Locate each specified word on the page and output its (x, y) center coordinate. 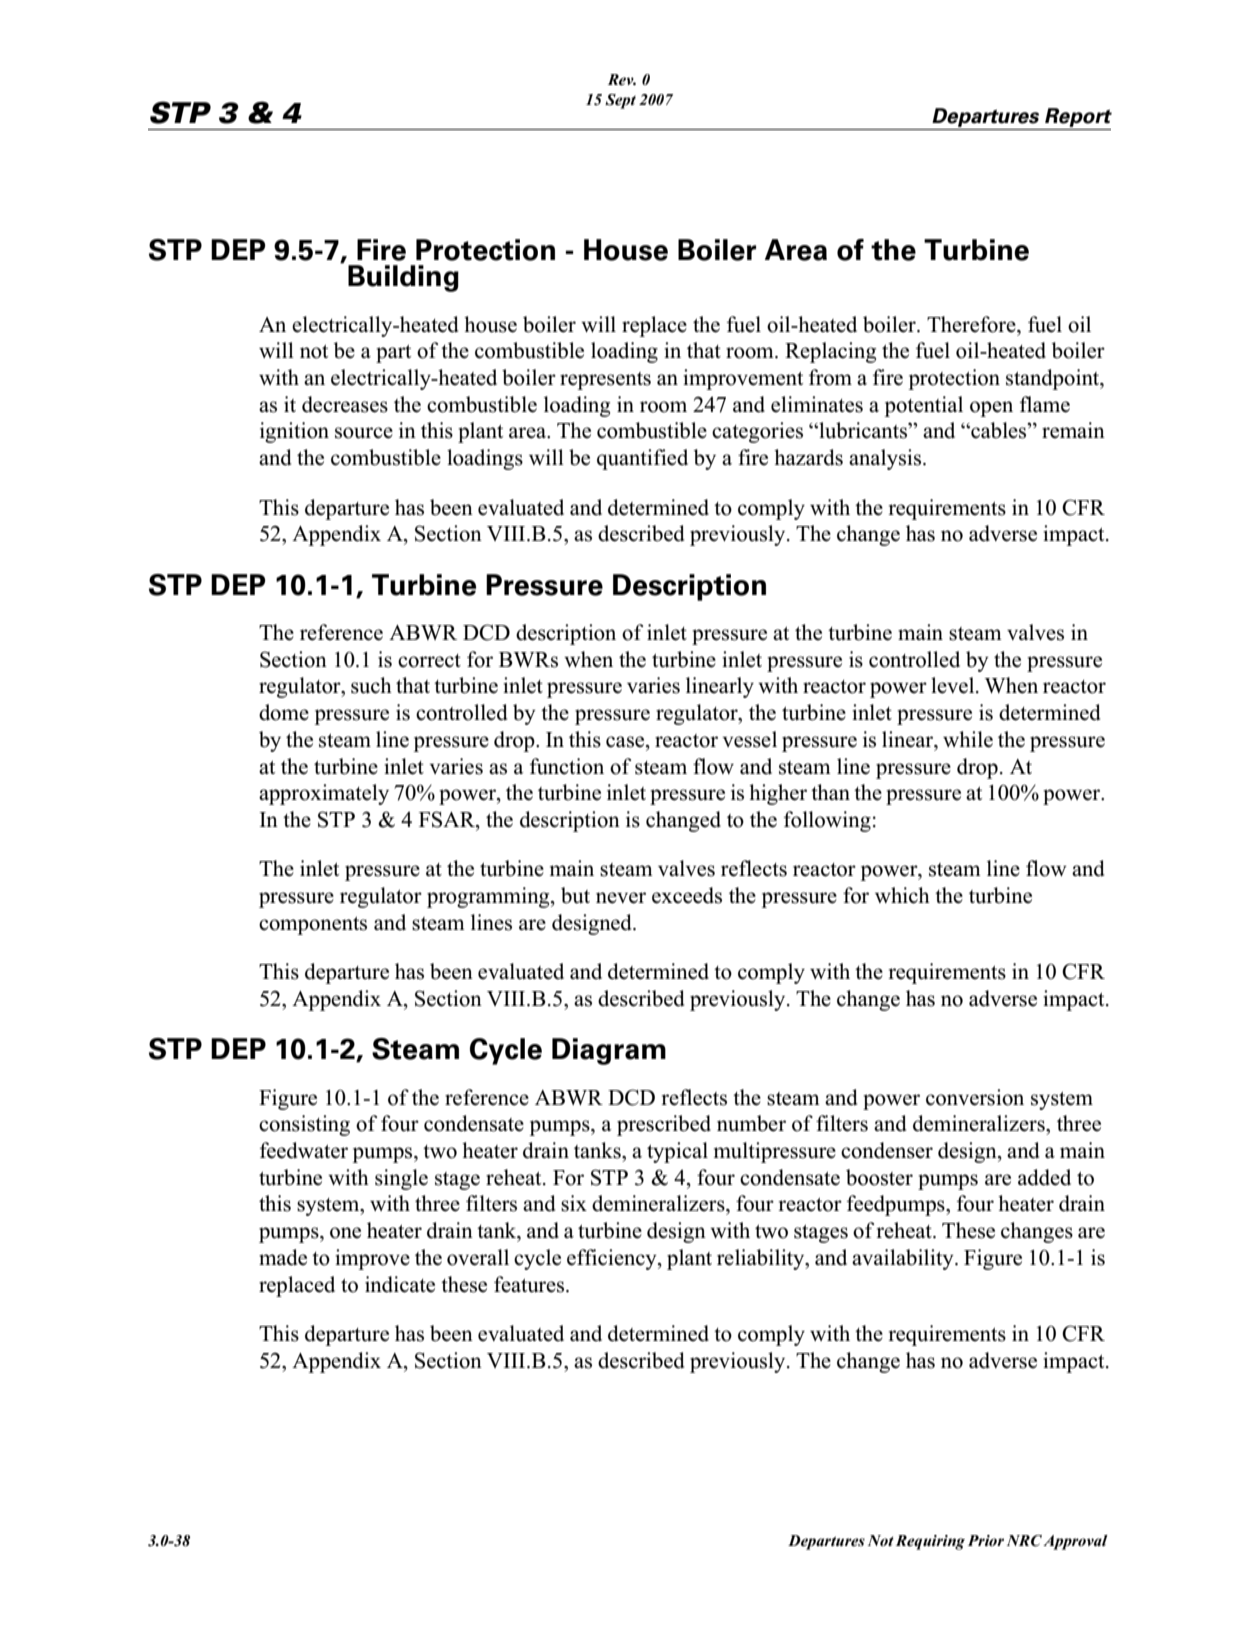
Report (1077, 119)
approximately (324, 794)
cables (999, 430)
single (401, 1179)
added (1044, 1177)
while (968, 739)
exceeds (687, 895)
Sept (620, 101)
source (364, 433)
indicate (400, 1284)
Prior (986, 1540)
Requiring (930, 1542)
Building (403, 278)
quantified (642, 459)
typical (677, 1152)
